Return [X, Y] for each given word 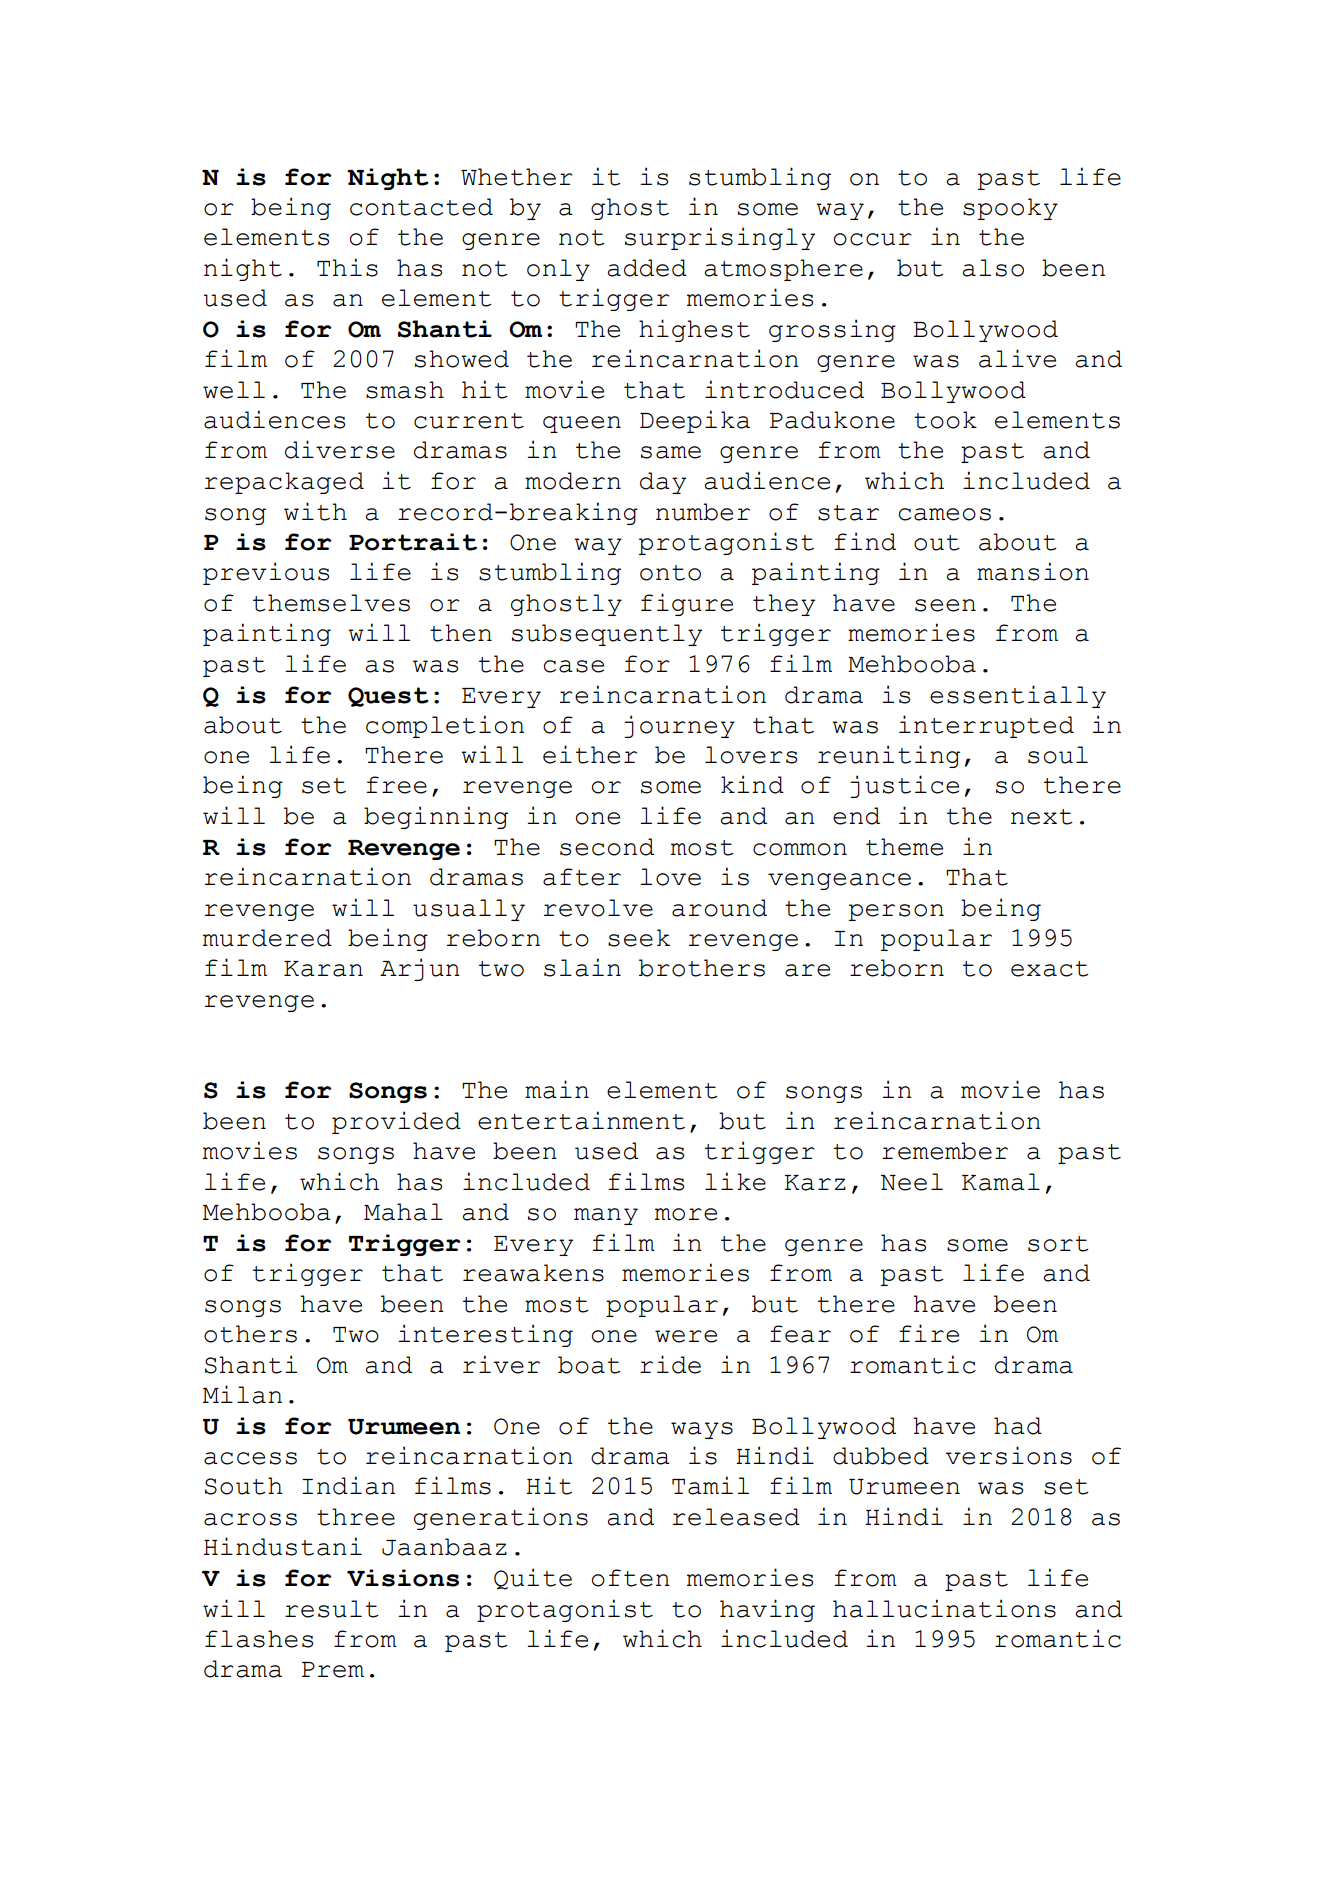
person [896, 912]
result [332, 1609]
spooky [1010, 209]
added [647, 268]
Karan [323, 969]
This [347, 267]
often [630, 1578]
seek [639, 938]
